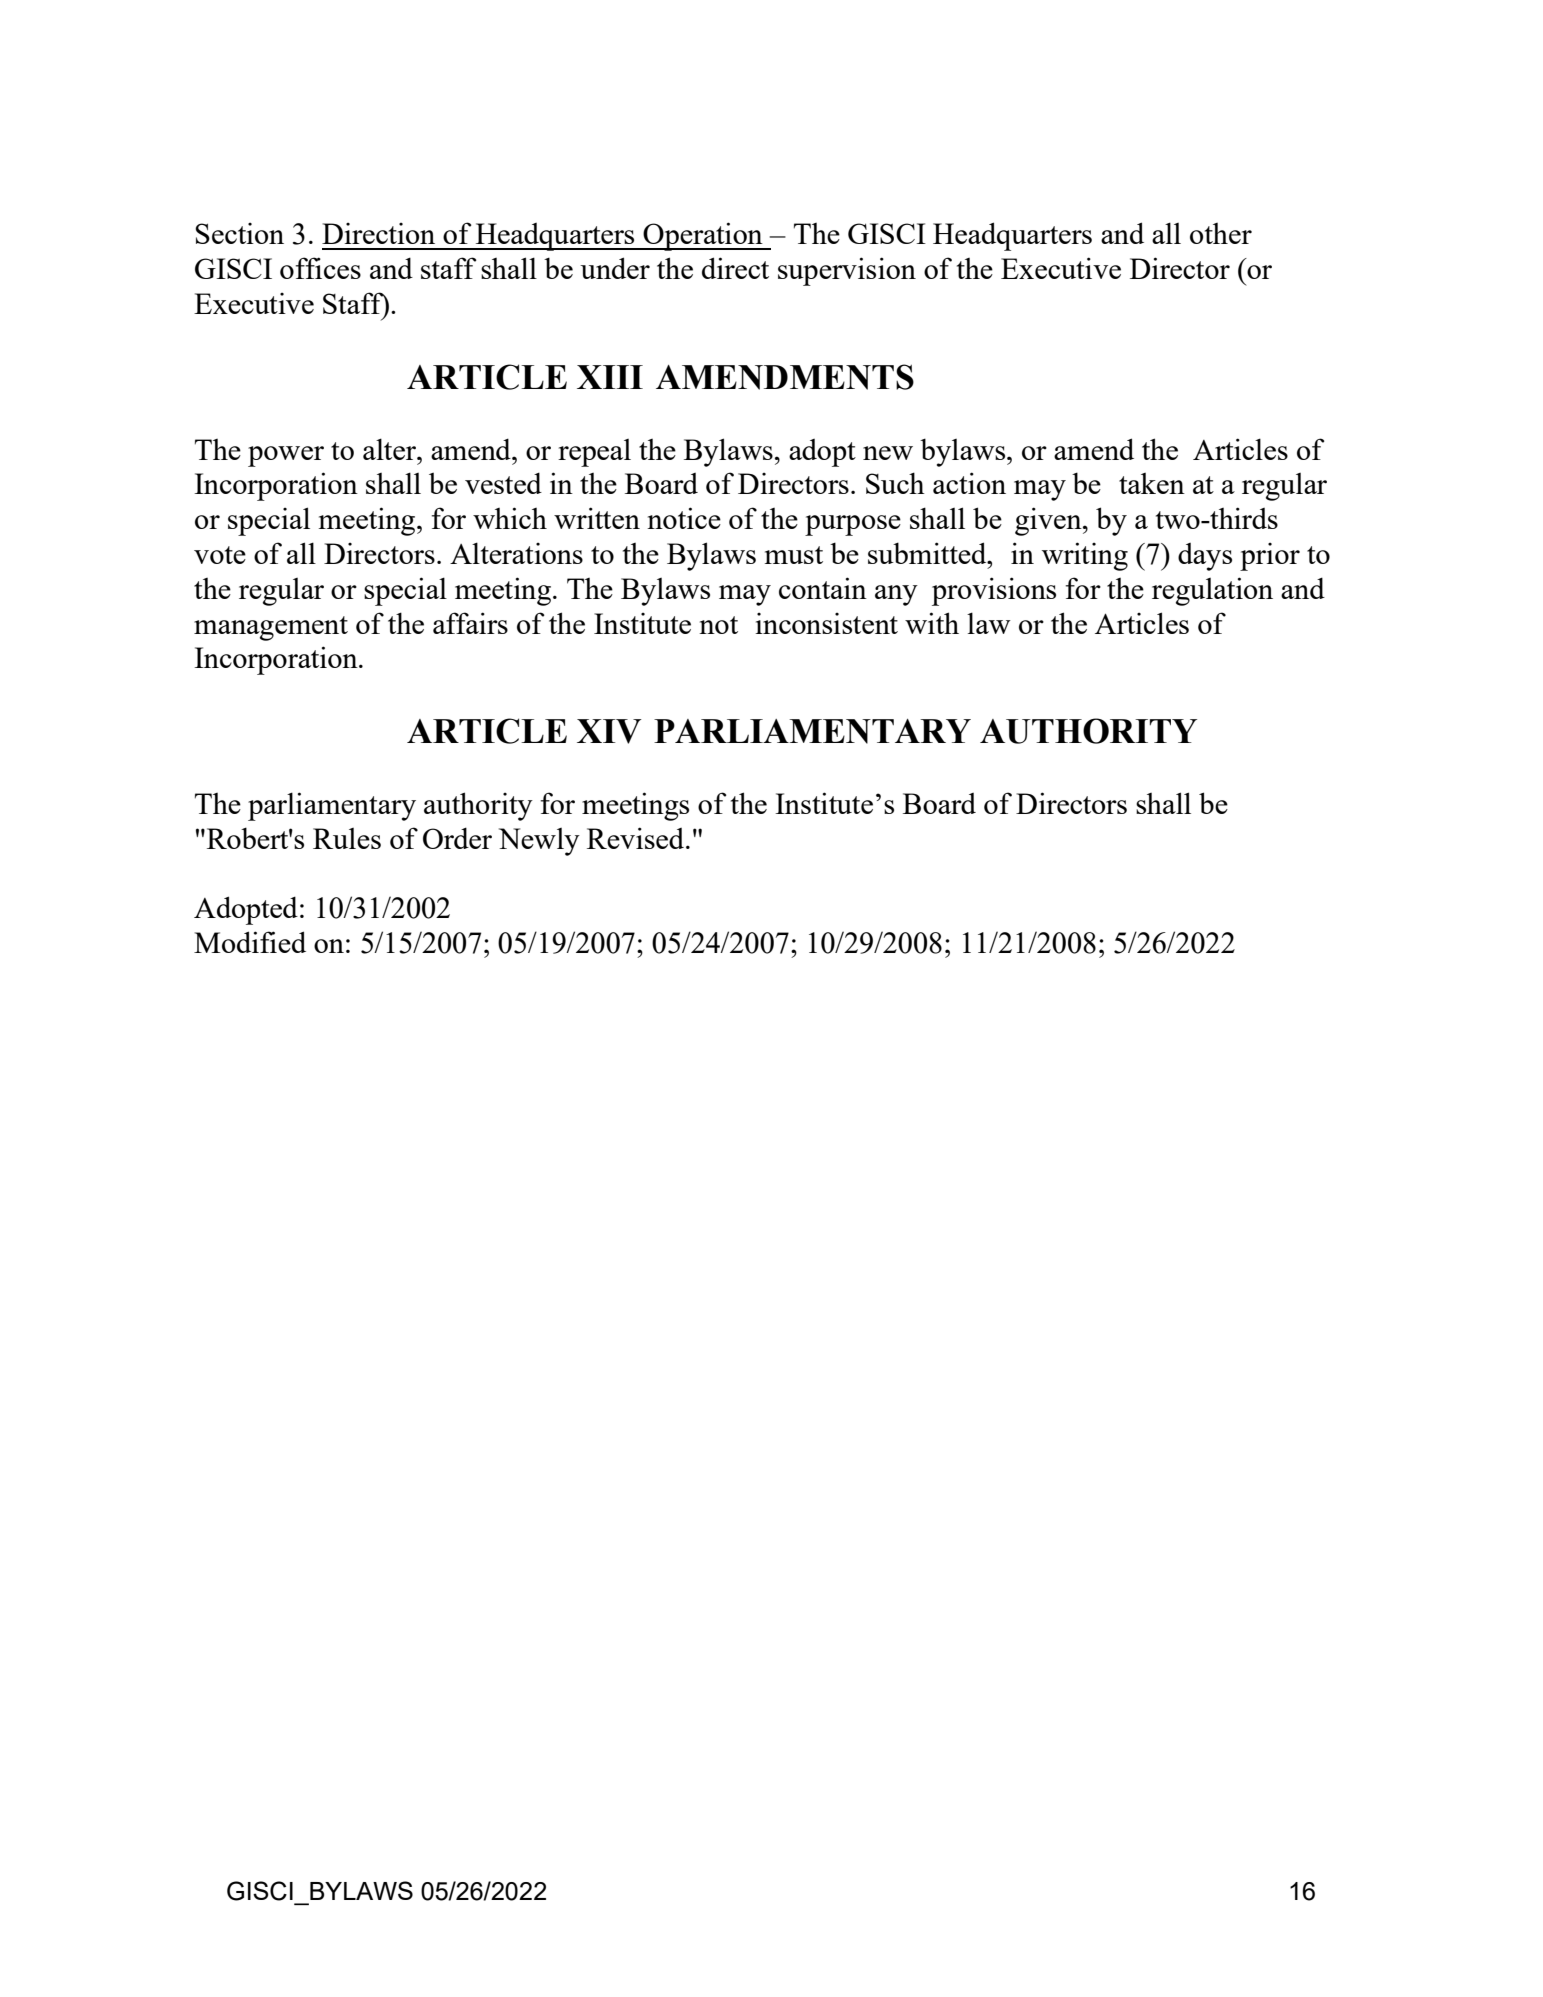  I want to click on Rules, so click(347, 838).
